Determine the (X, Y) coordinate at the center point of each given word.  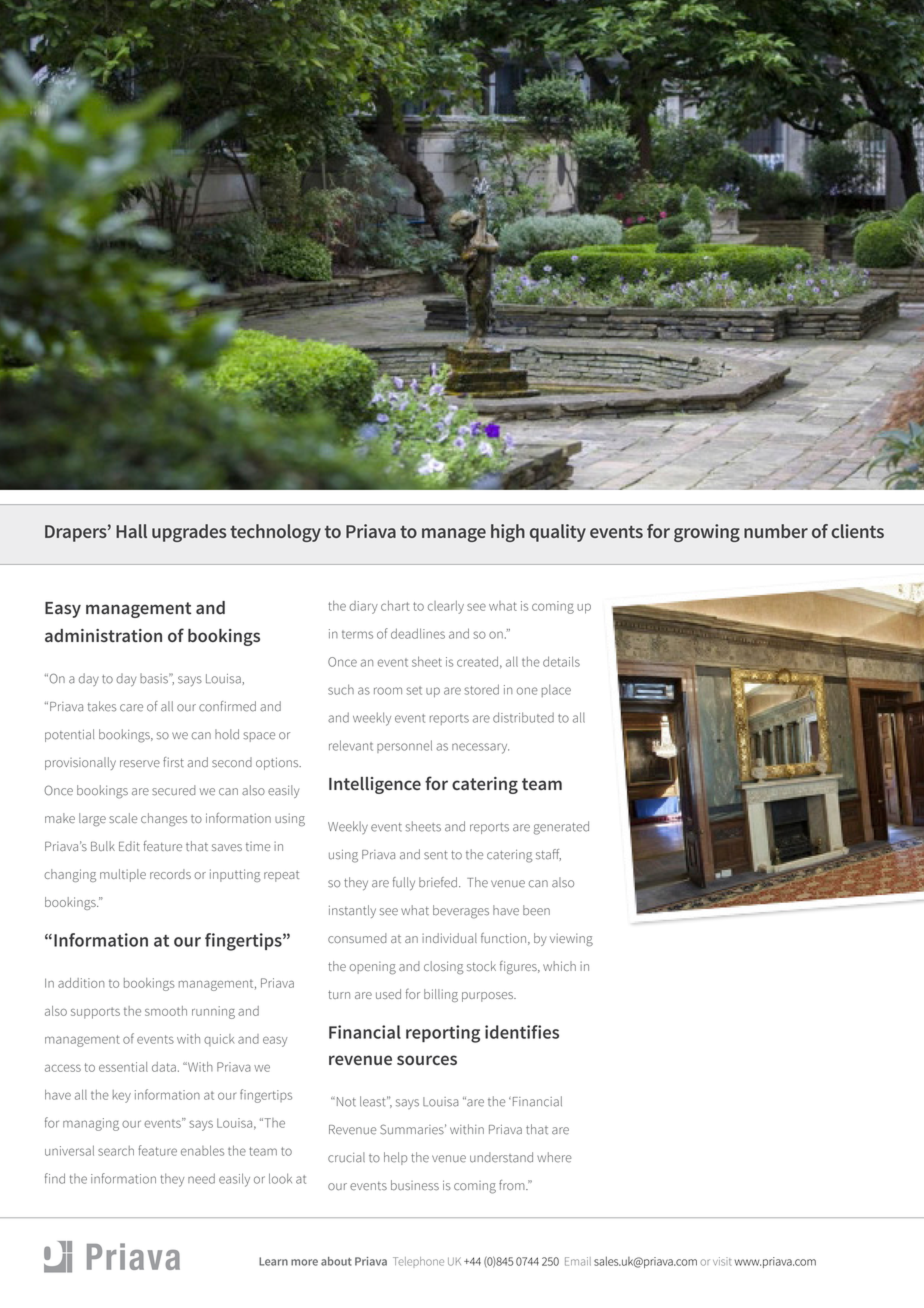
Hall (131, 531)
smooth (166, 1011)
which (559, 966)
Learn (273, 1261)
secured (173, 790)
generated (561, 828)
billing (441, 995)
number (776, 531)
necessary (480, 748)
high (508, 533)
